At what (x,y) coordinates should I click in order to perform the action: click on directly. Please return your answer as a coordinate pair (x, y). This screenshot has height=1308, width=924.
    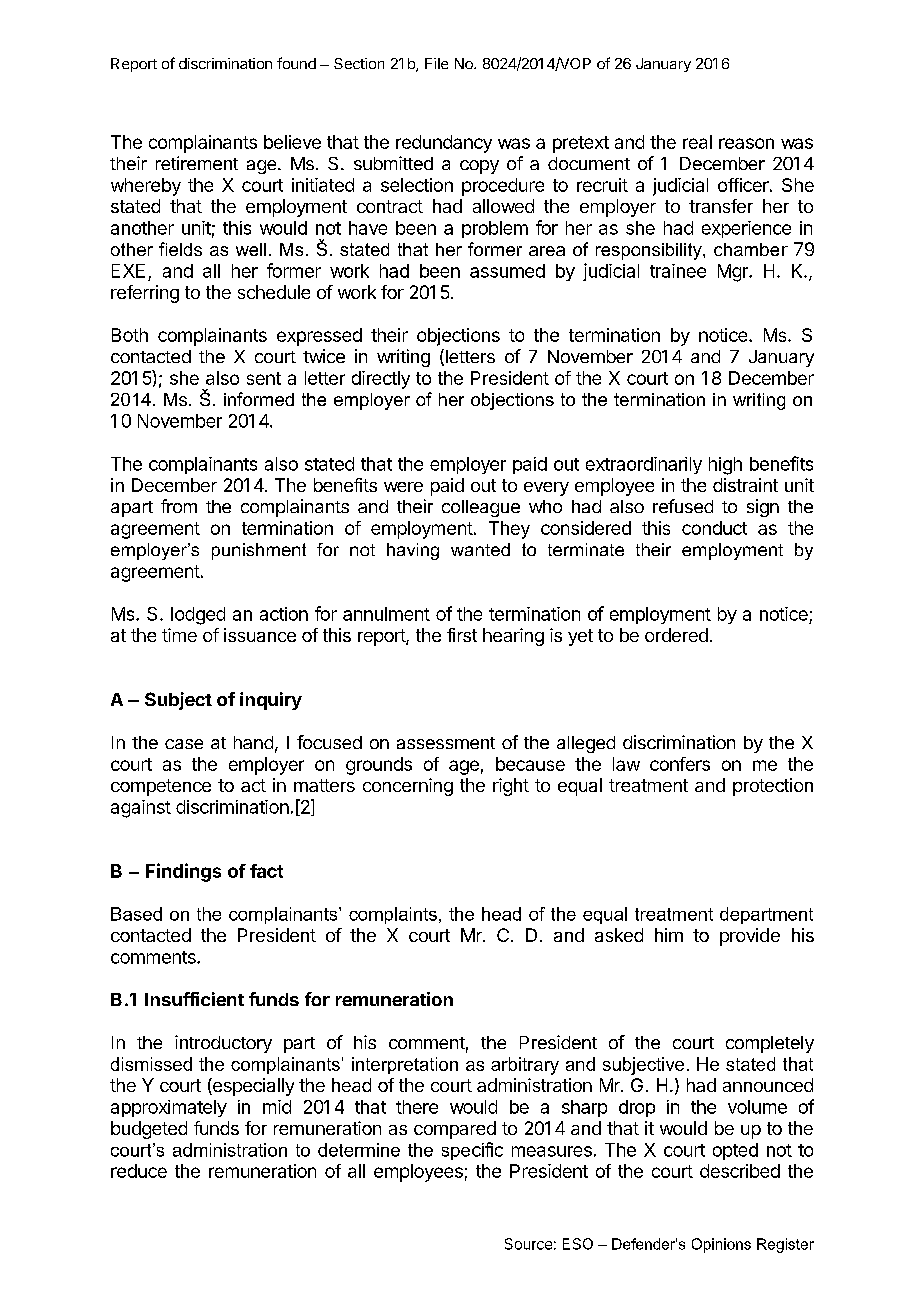
    Looking at the image, I should click on (381, 380).
